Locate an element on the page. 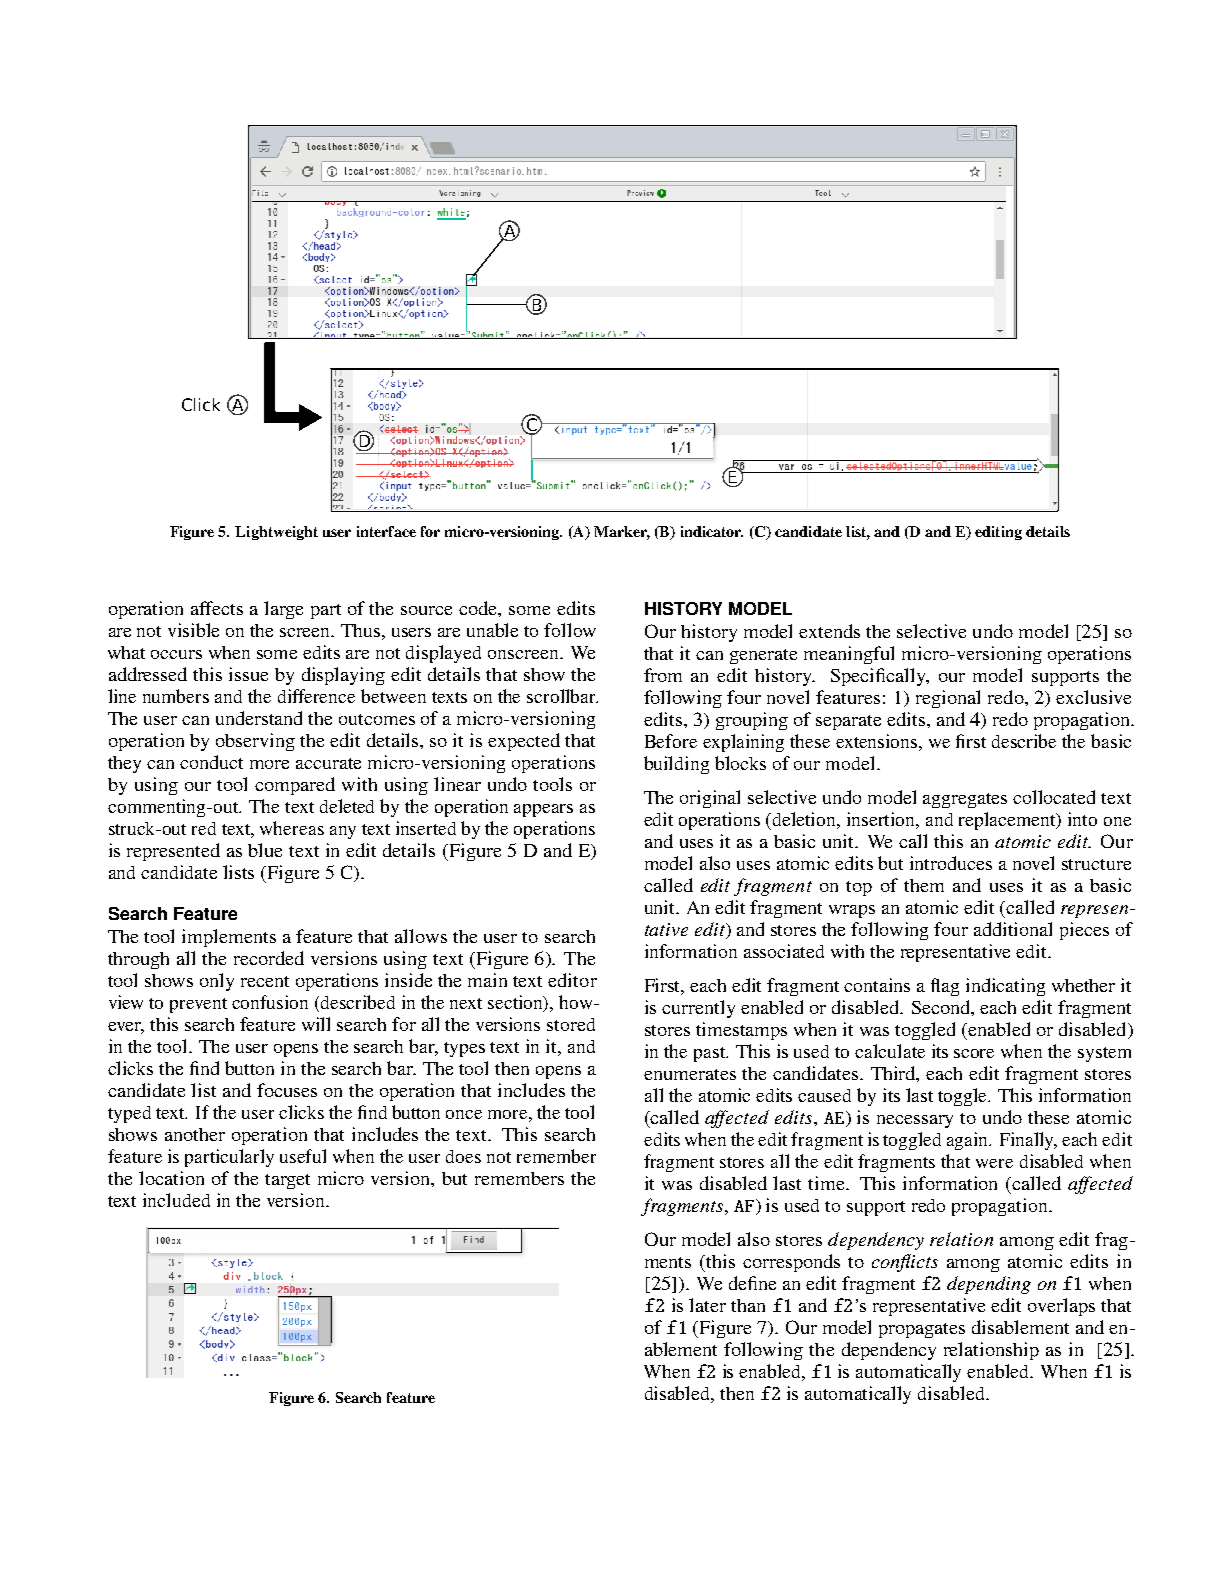 This document has height=1589, width=1228. later is located at coordinates (707, 1305).
